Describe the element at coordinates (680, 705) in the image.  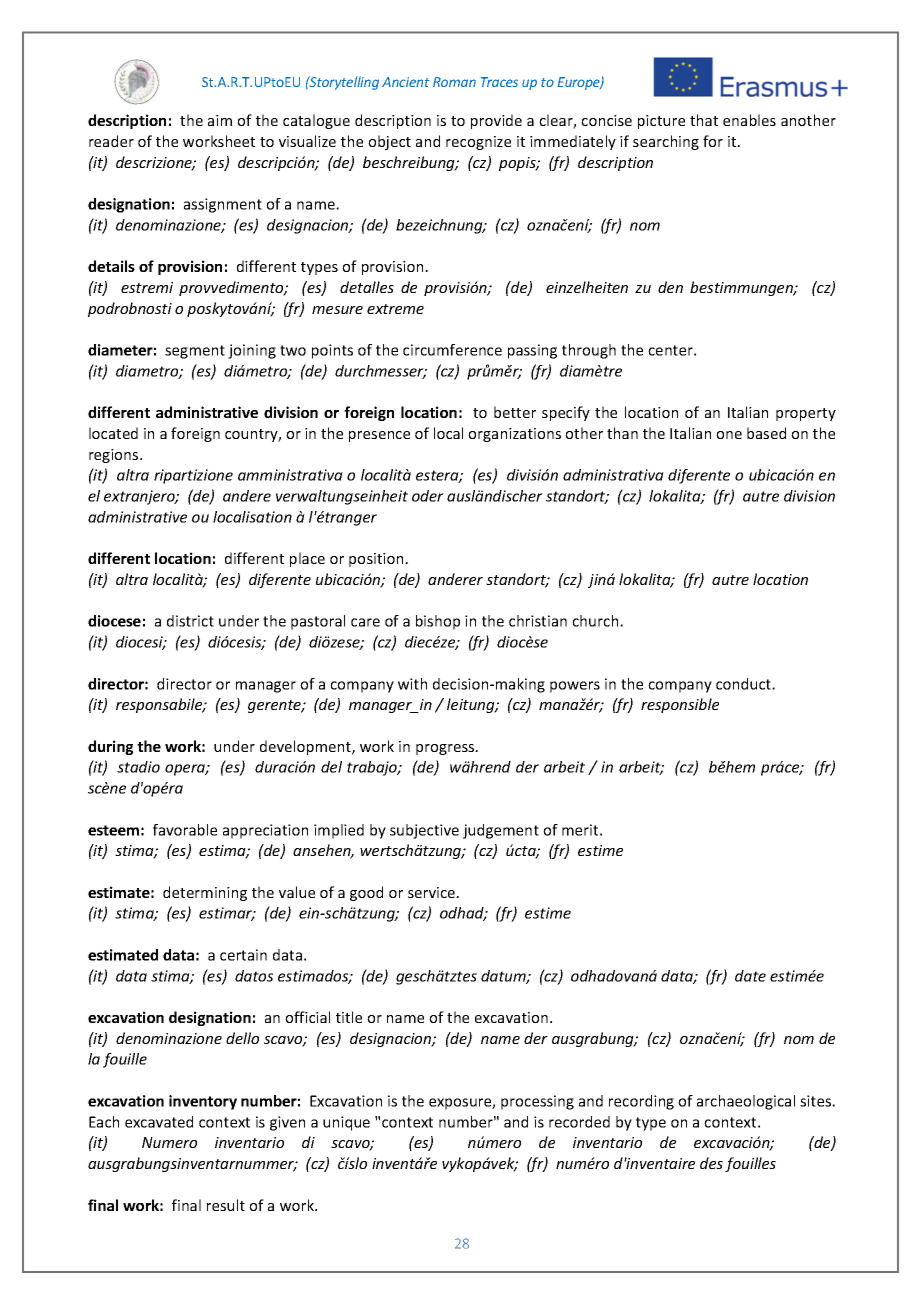
I see `responsible` at that location.
